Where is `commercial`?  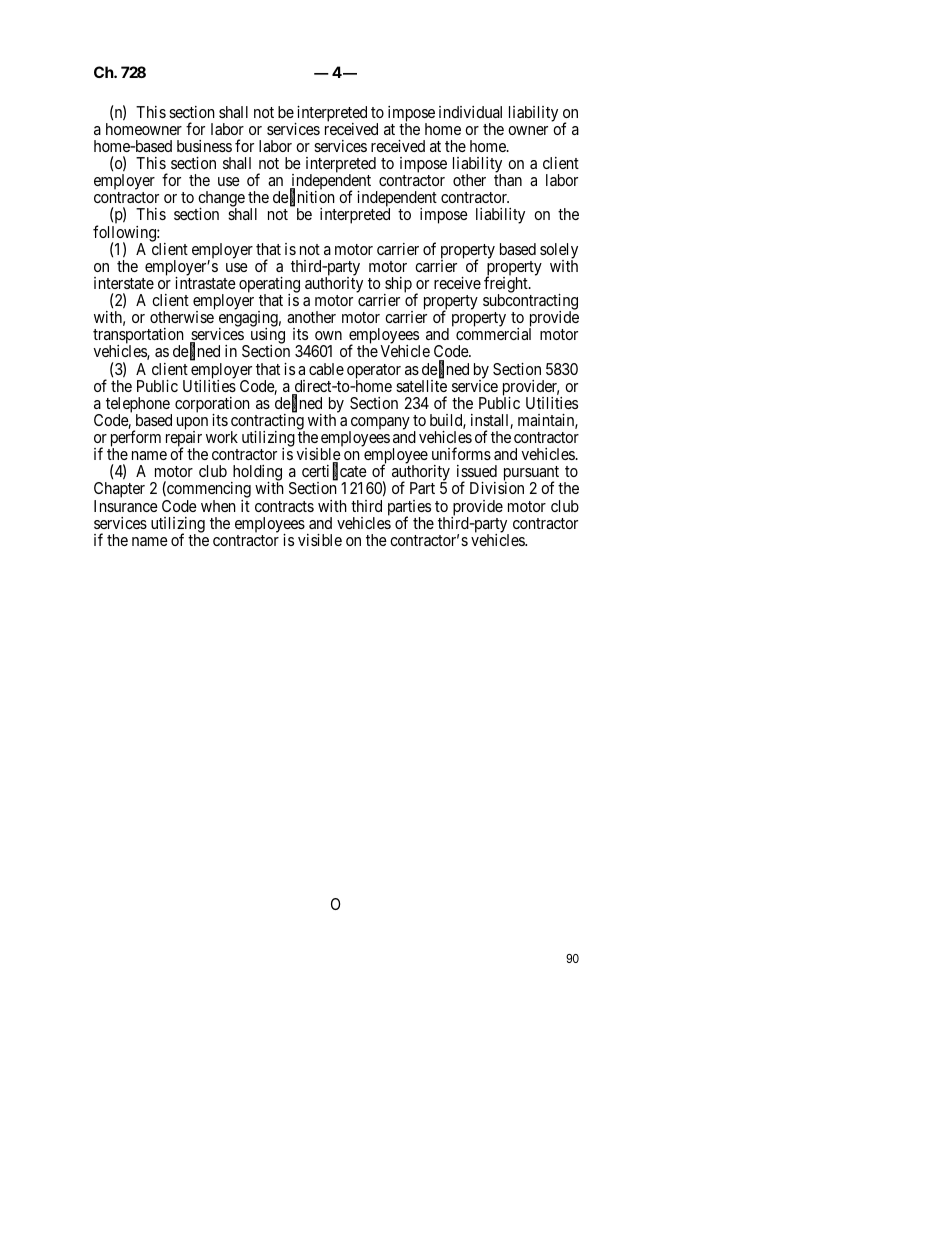 commercial is located at coordinates (493, 334).
